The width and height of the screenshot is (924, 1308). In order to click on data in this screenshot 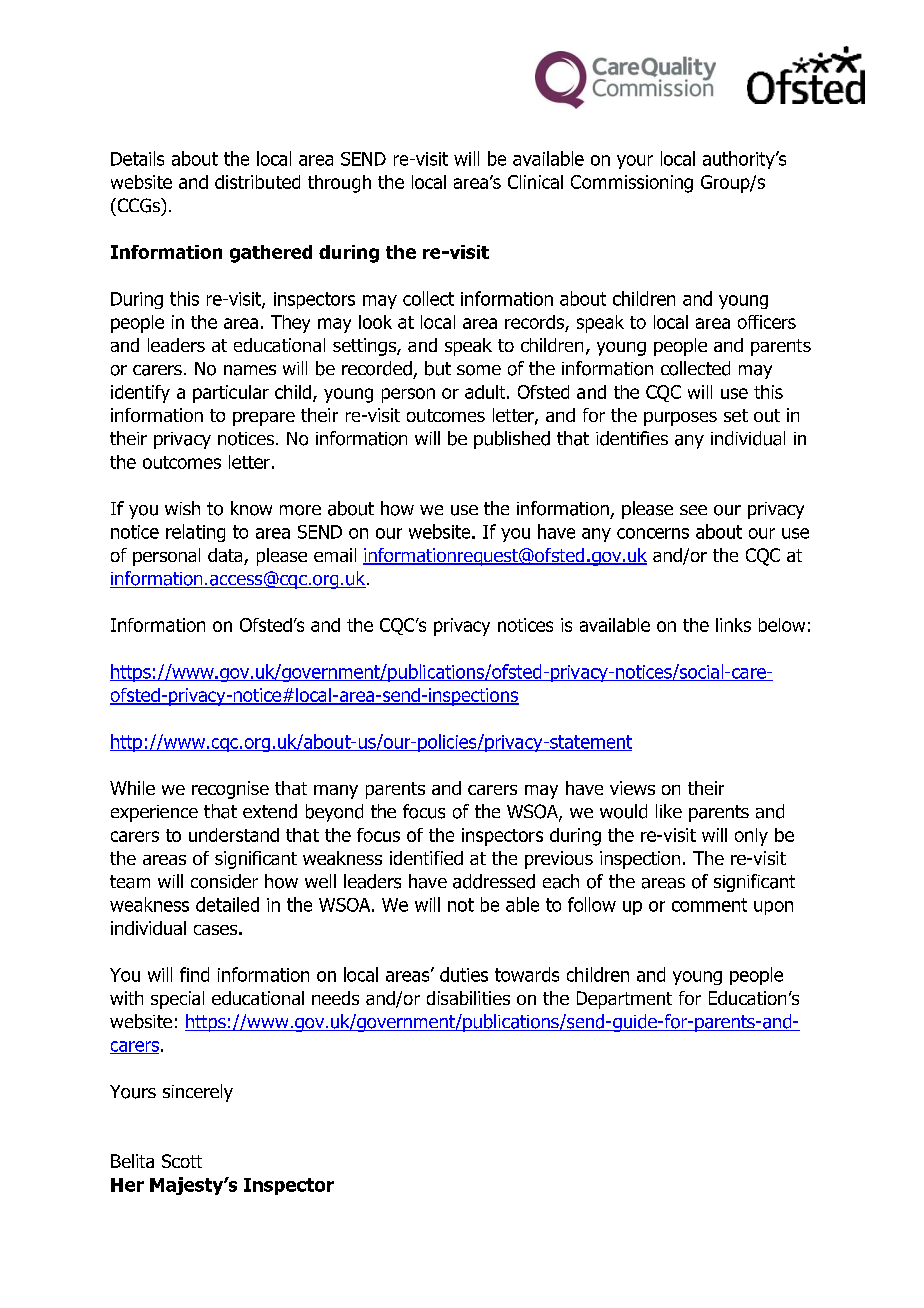, I will do `click(226, 556)`.
